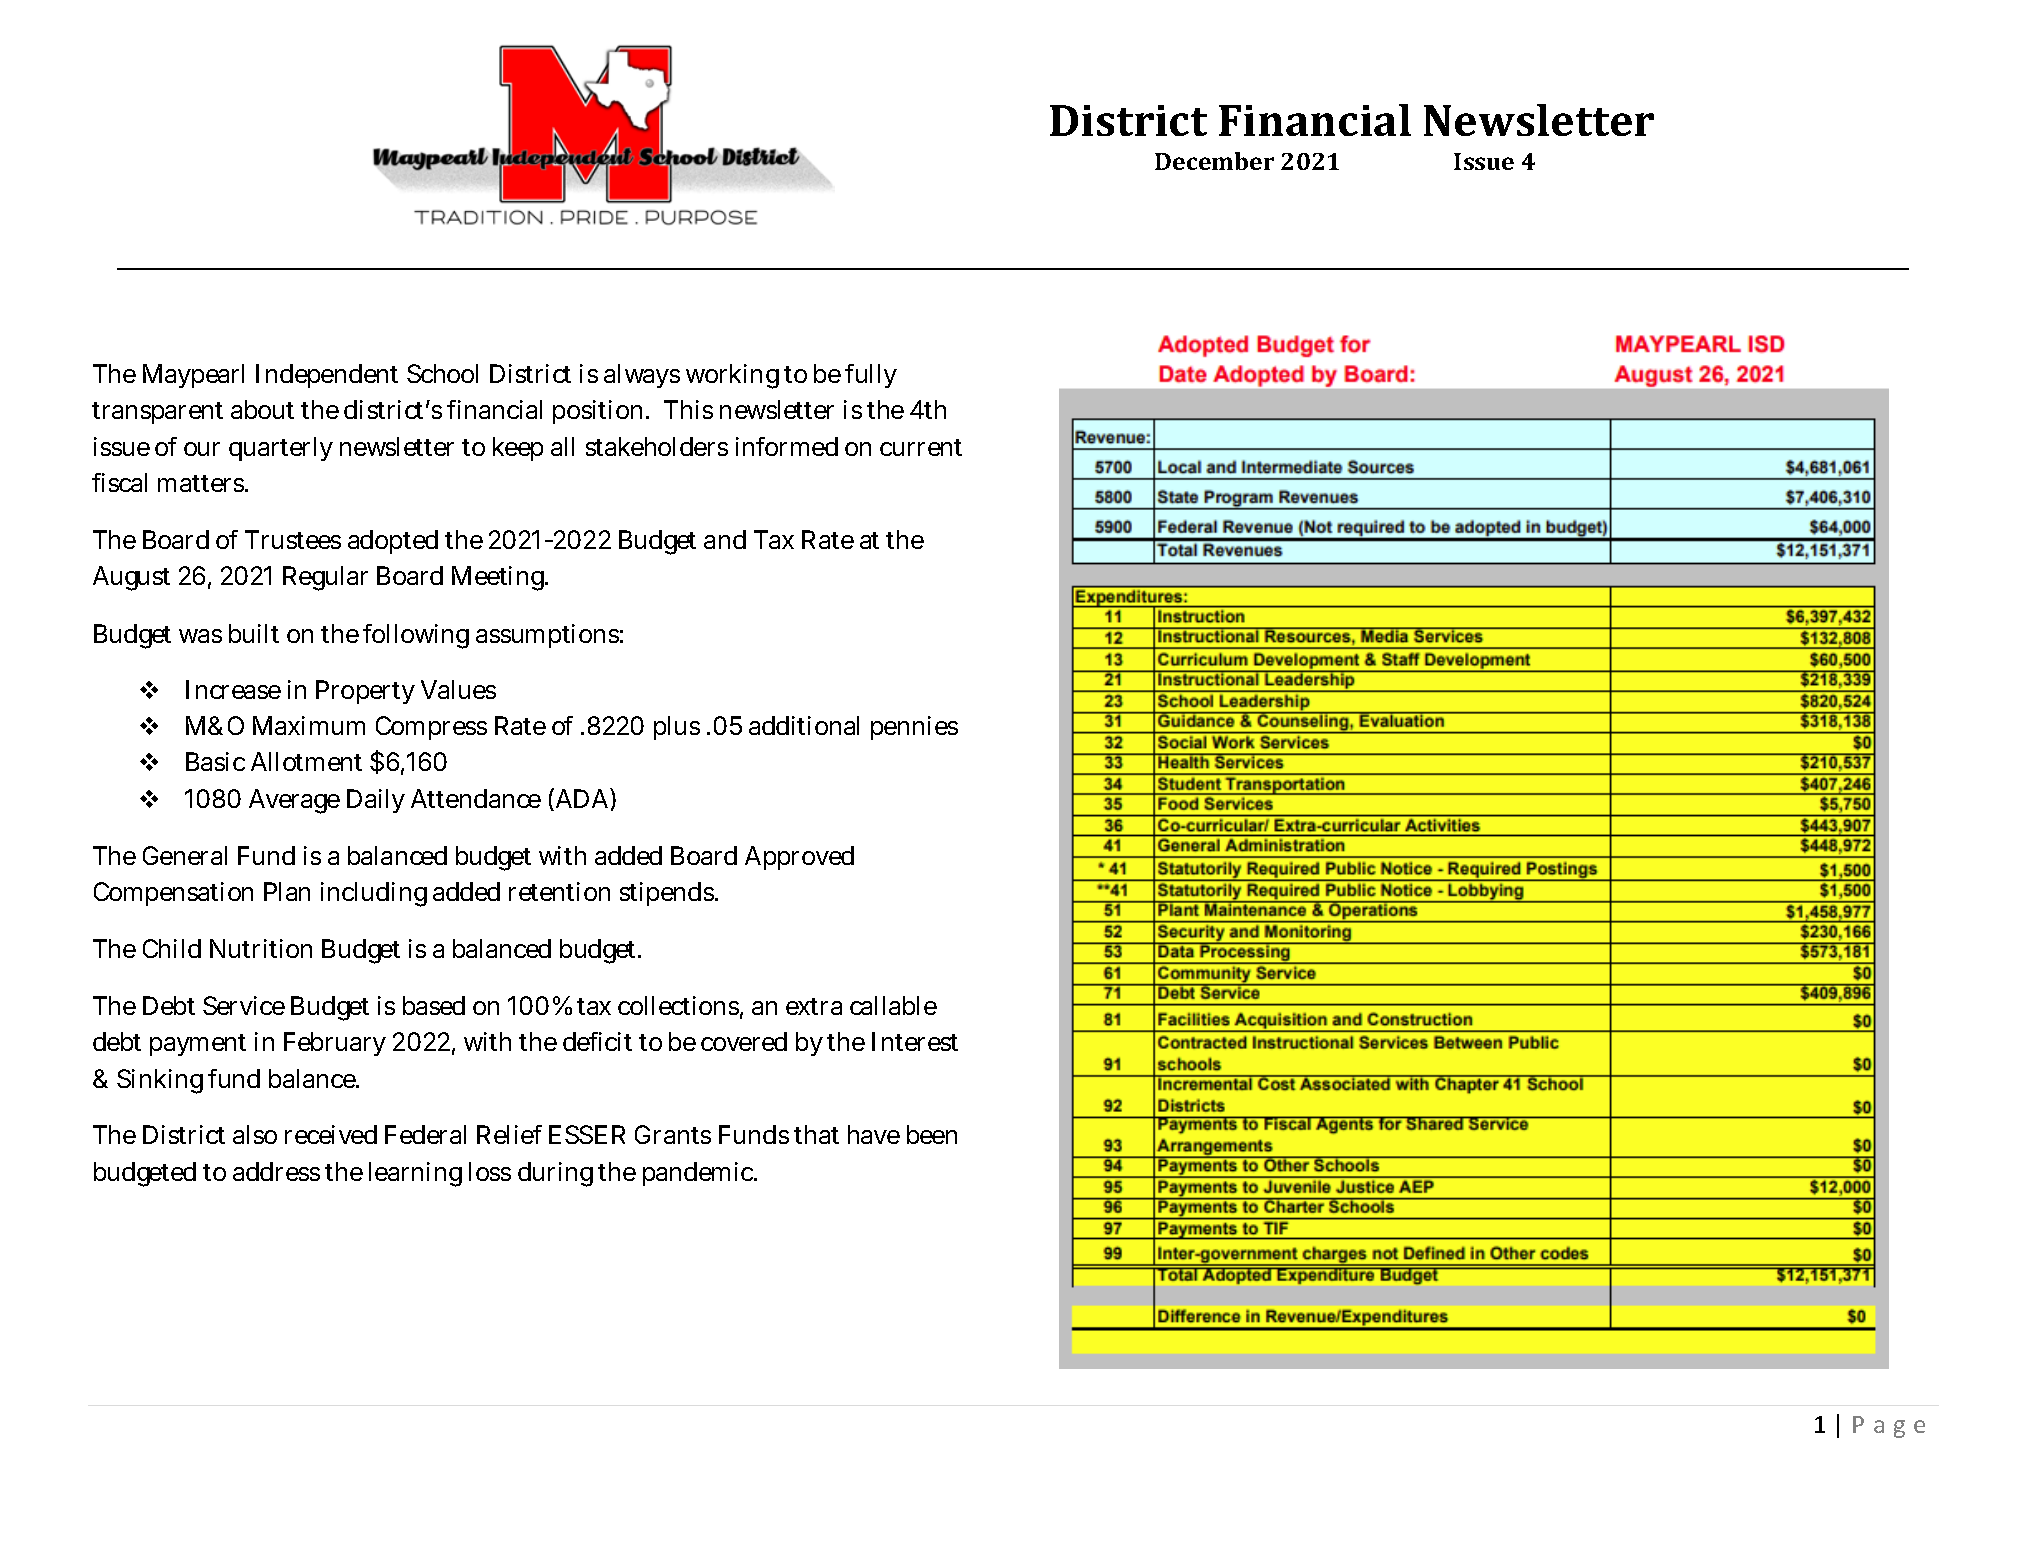  What do you see at coordinates (914, 728) in the page?
I see `pennies` at bounding box center [914, 728].
